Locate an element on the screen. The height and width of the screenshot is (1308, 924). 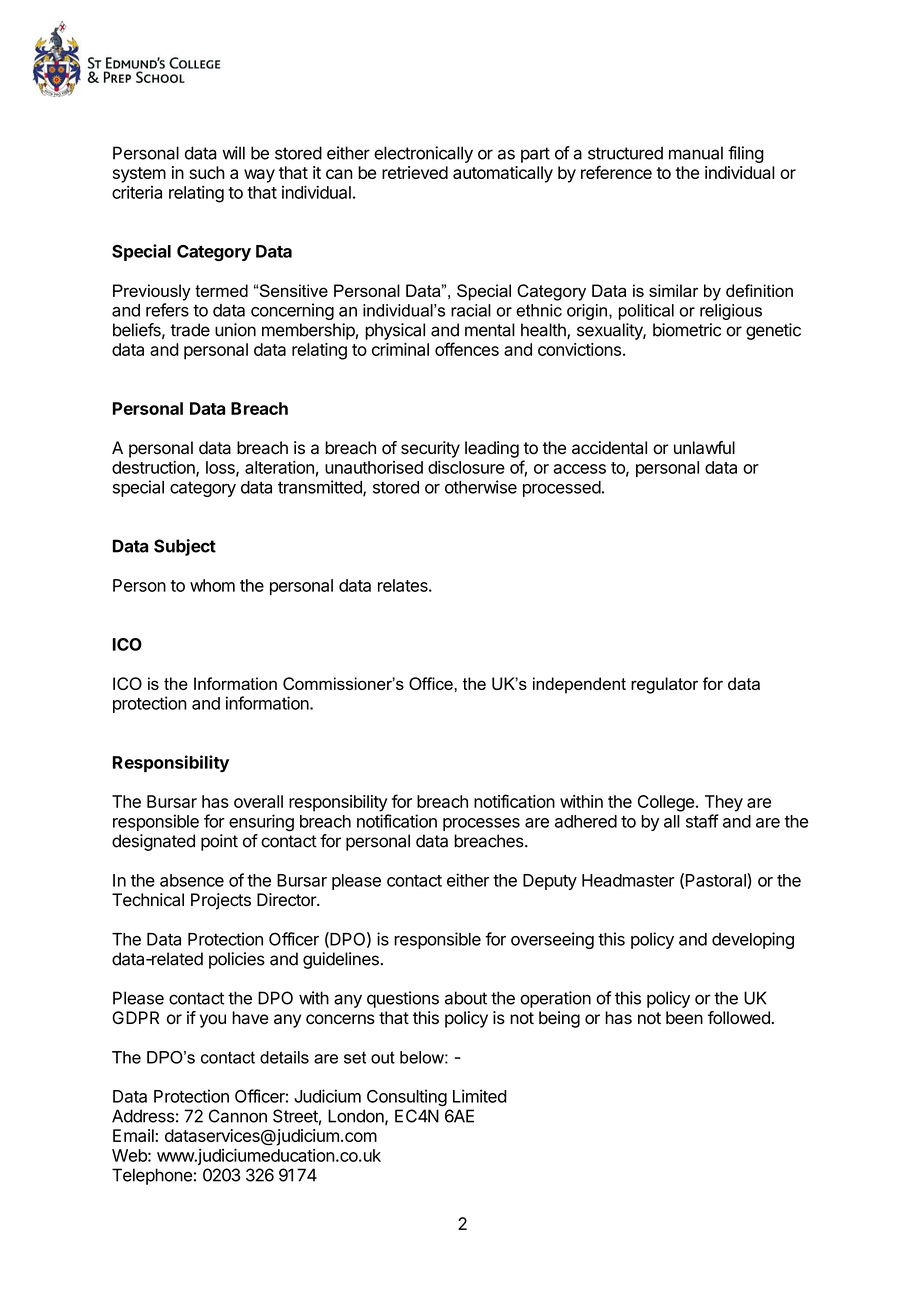
independent is located at coordinates (579, 685).
